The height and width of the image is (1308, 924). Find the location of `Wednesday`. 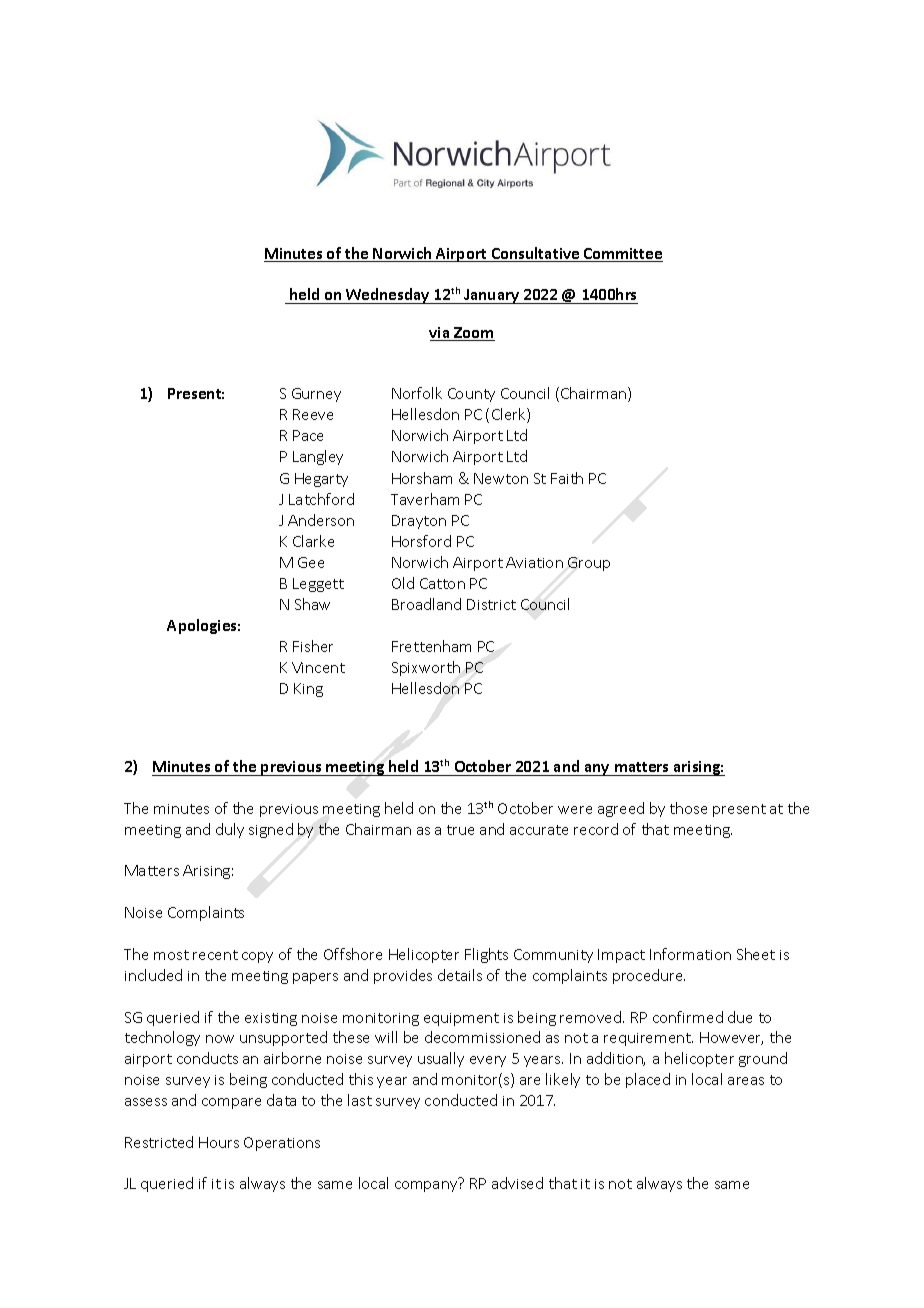

Wednesday is located at coordinates (388, 296).
